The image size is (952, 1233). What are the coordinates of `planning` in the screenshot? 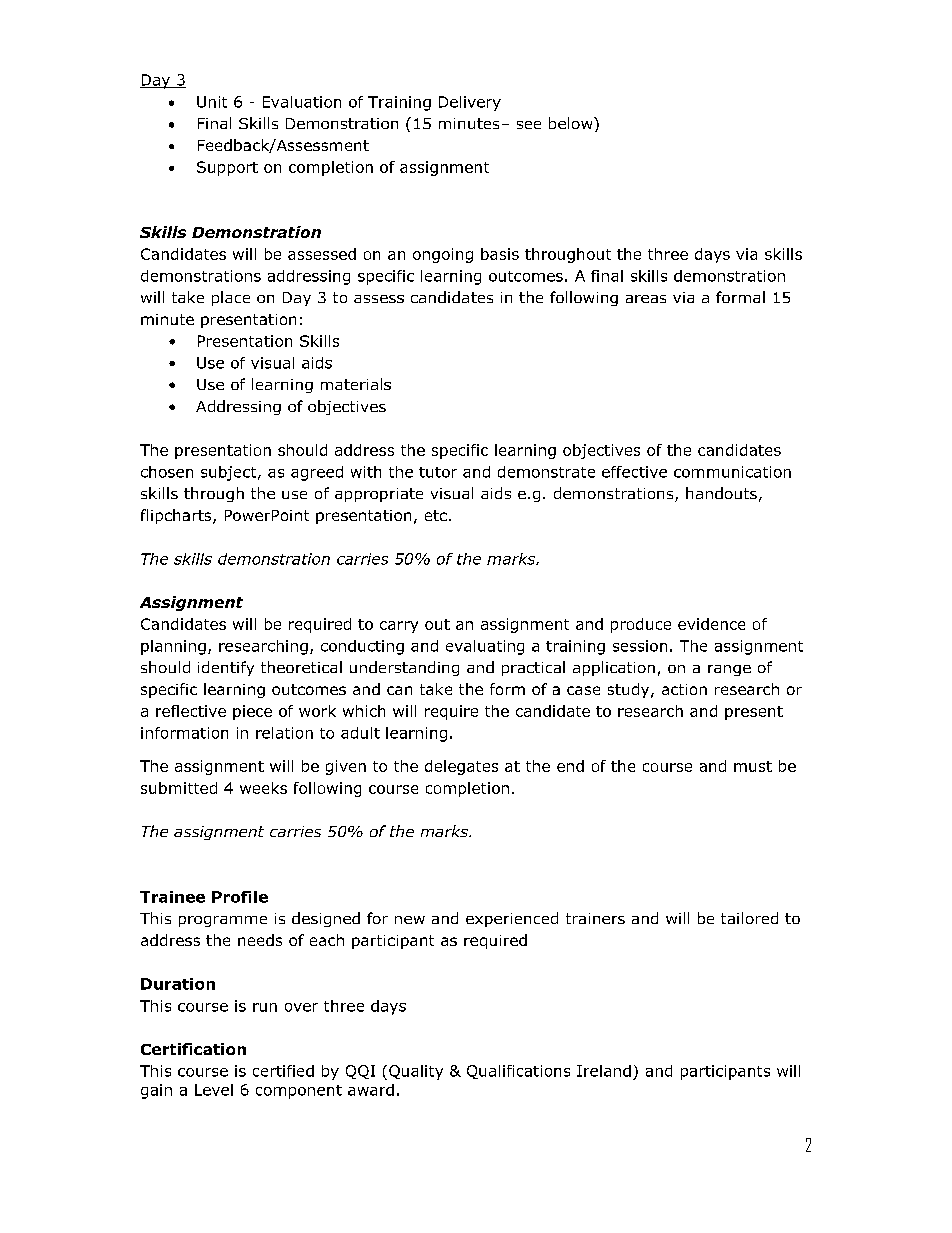 It's located at (173, 647).
